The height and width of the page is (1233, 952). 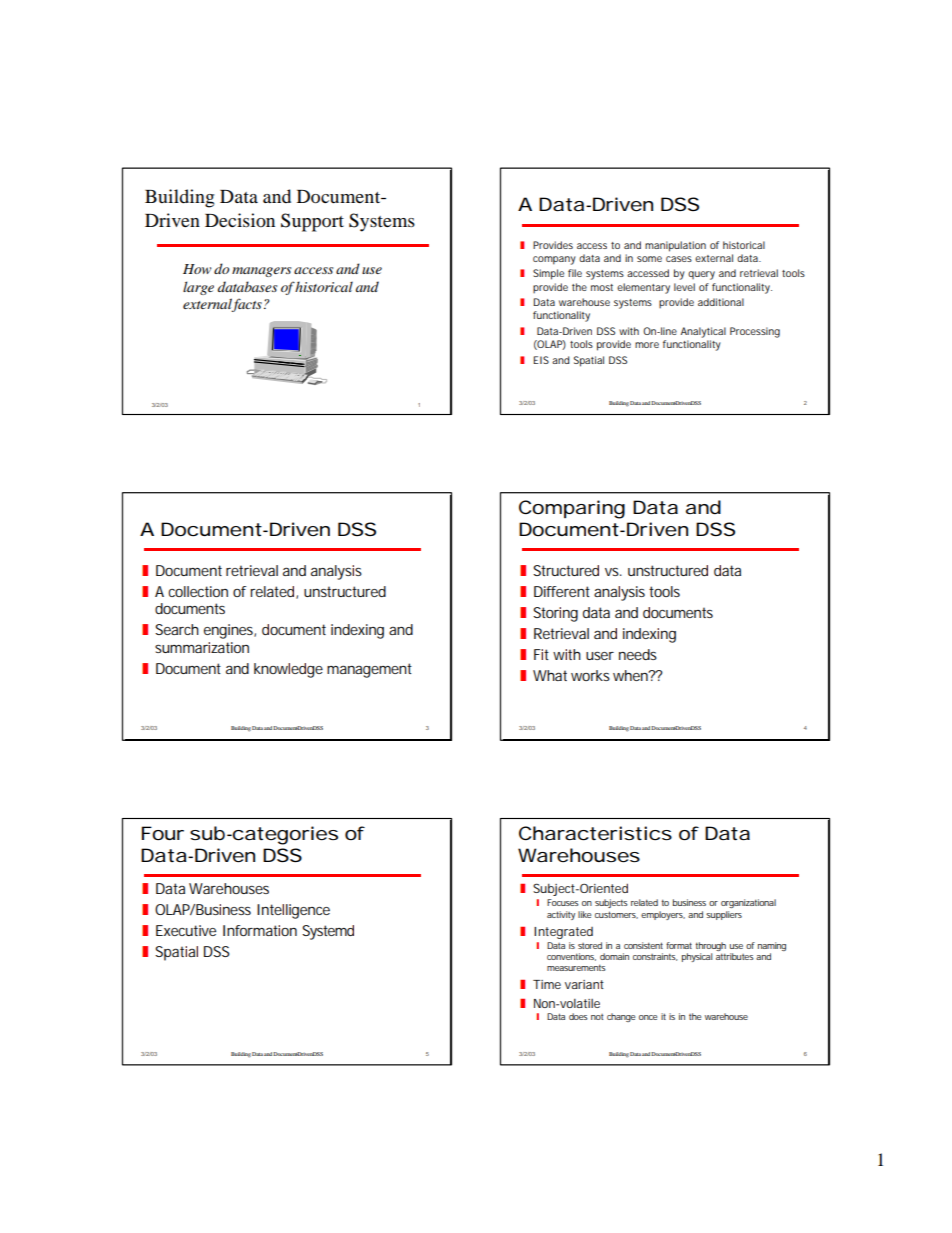 I want to click on company, so click(x=554, y=260).
